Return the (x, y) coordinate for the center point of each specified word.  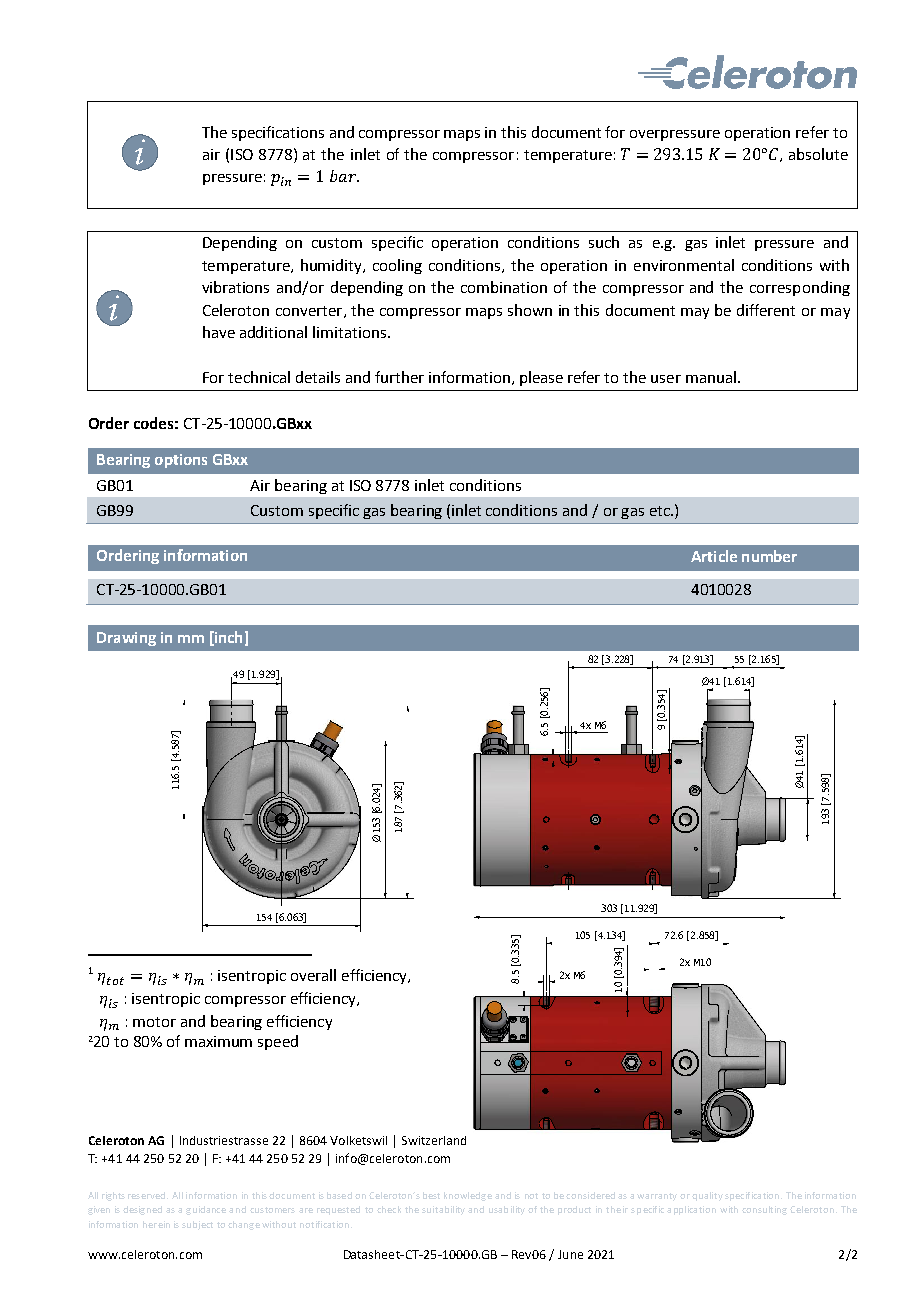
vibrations (235, 287)
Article (714, 556)
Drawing (126, 639)
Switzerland (434, 1140)
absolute (818, 154)
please (541, 378)
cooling (397, 266)
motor (154, 1022)
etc (661, 511)
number (769, 556)
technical (259, 377)
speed (278, 1042)
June (570, 1254)
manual (711, 377)
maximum (218, 1041)
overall (313, 975)
